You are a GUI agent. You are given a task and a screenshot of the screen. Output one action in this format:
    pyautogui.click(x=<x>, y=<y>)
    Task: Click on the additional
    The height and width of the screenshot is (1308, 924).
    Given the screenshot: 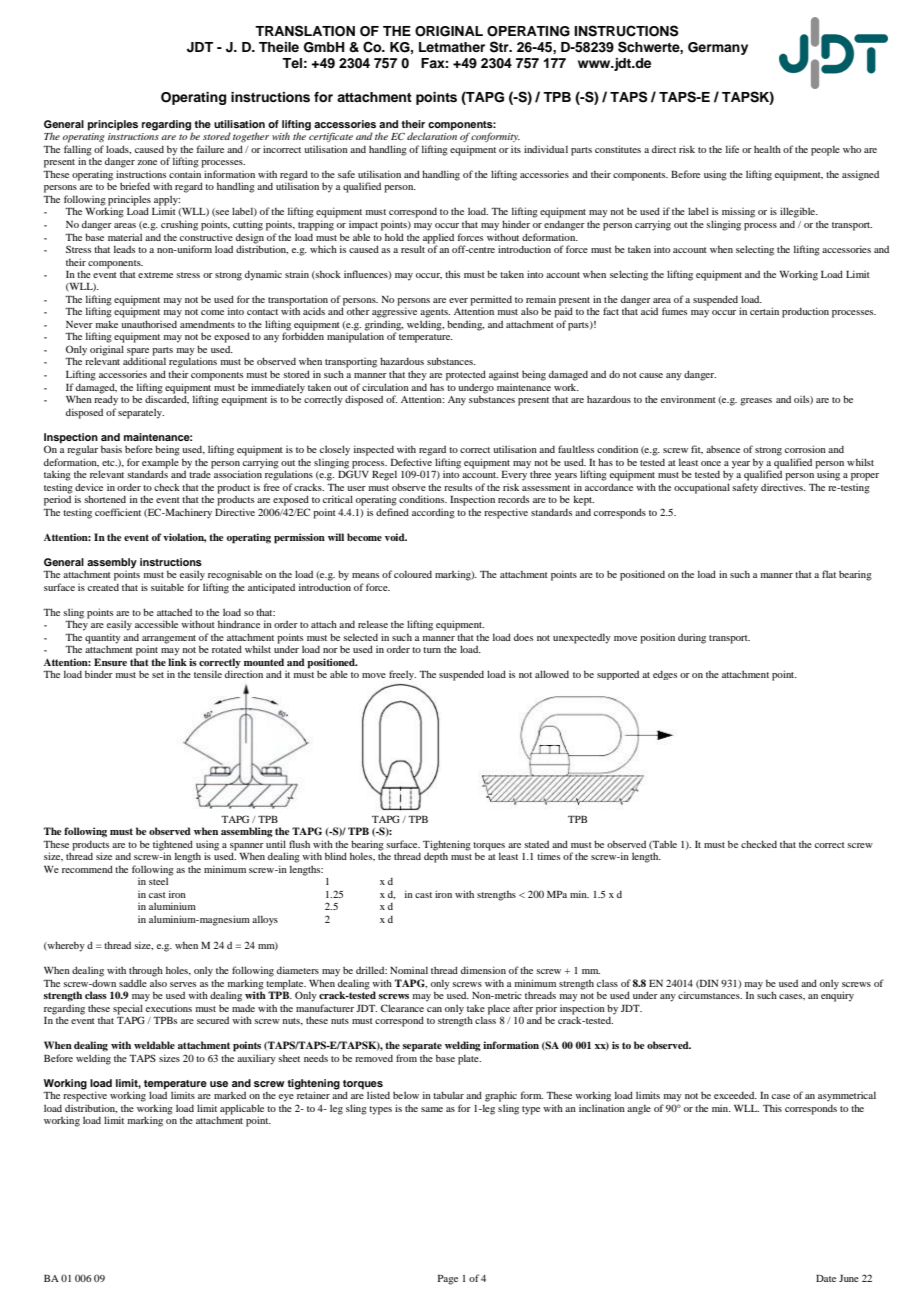 What is the action you would take?
    pyautogui.click(x=144, y=361)
